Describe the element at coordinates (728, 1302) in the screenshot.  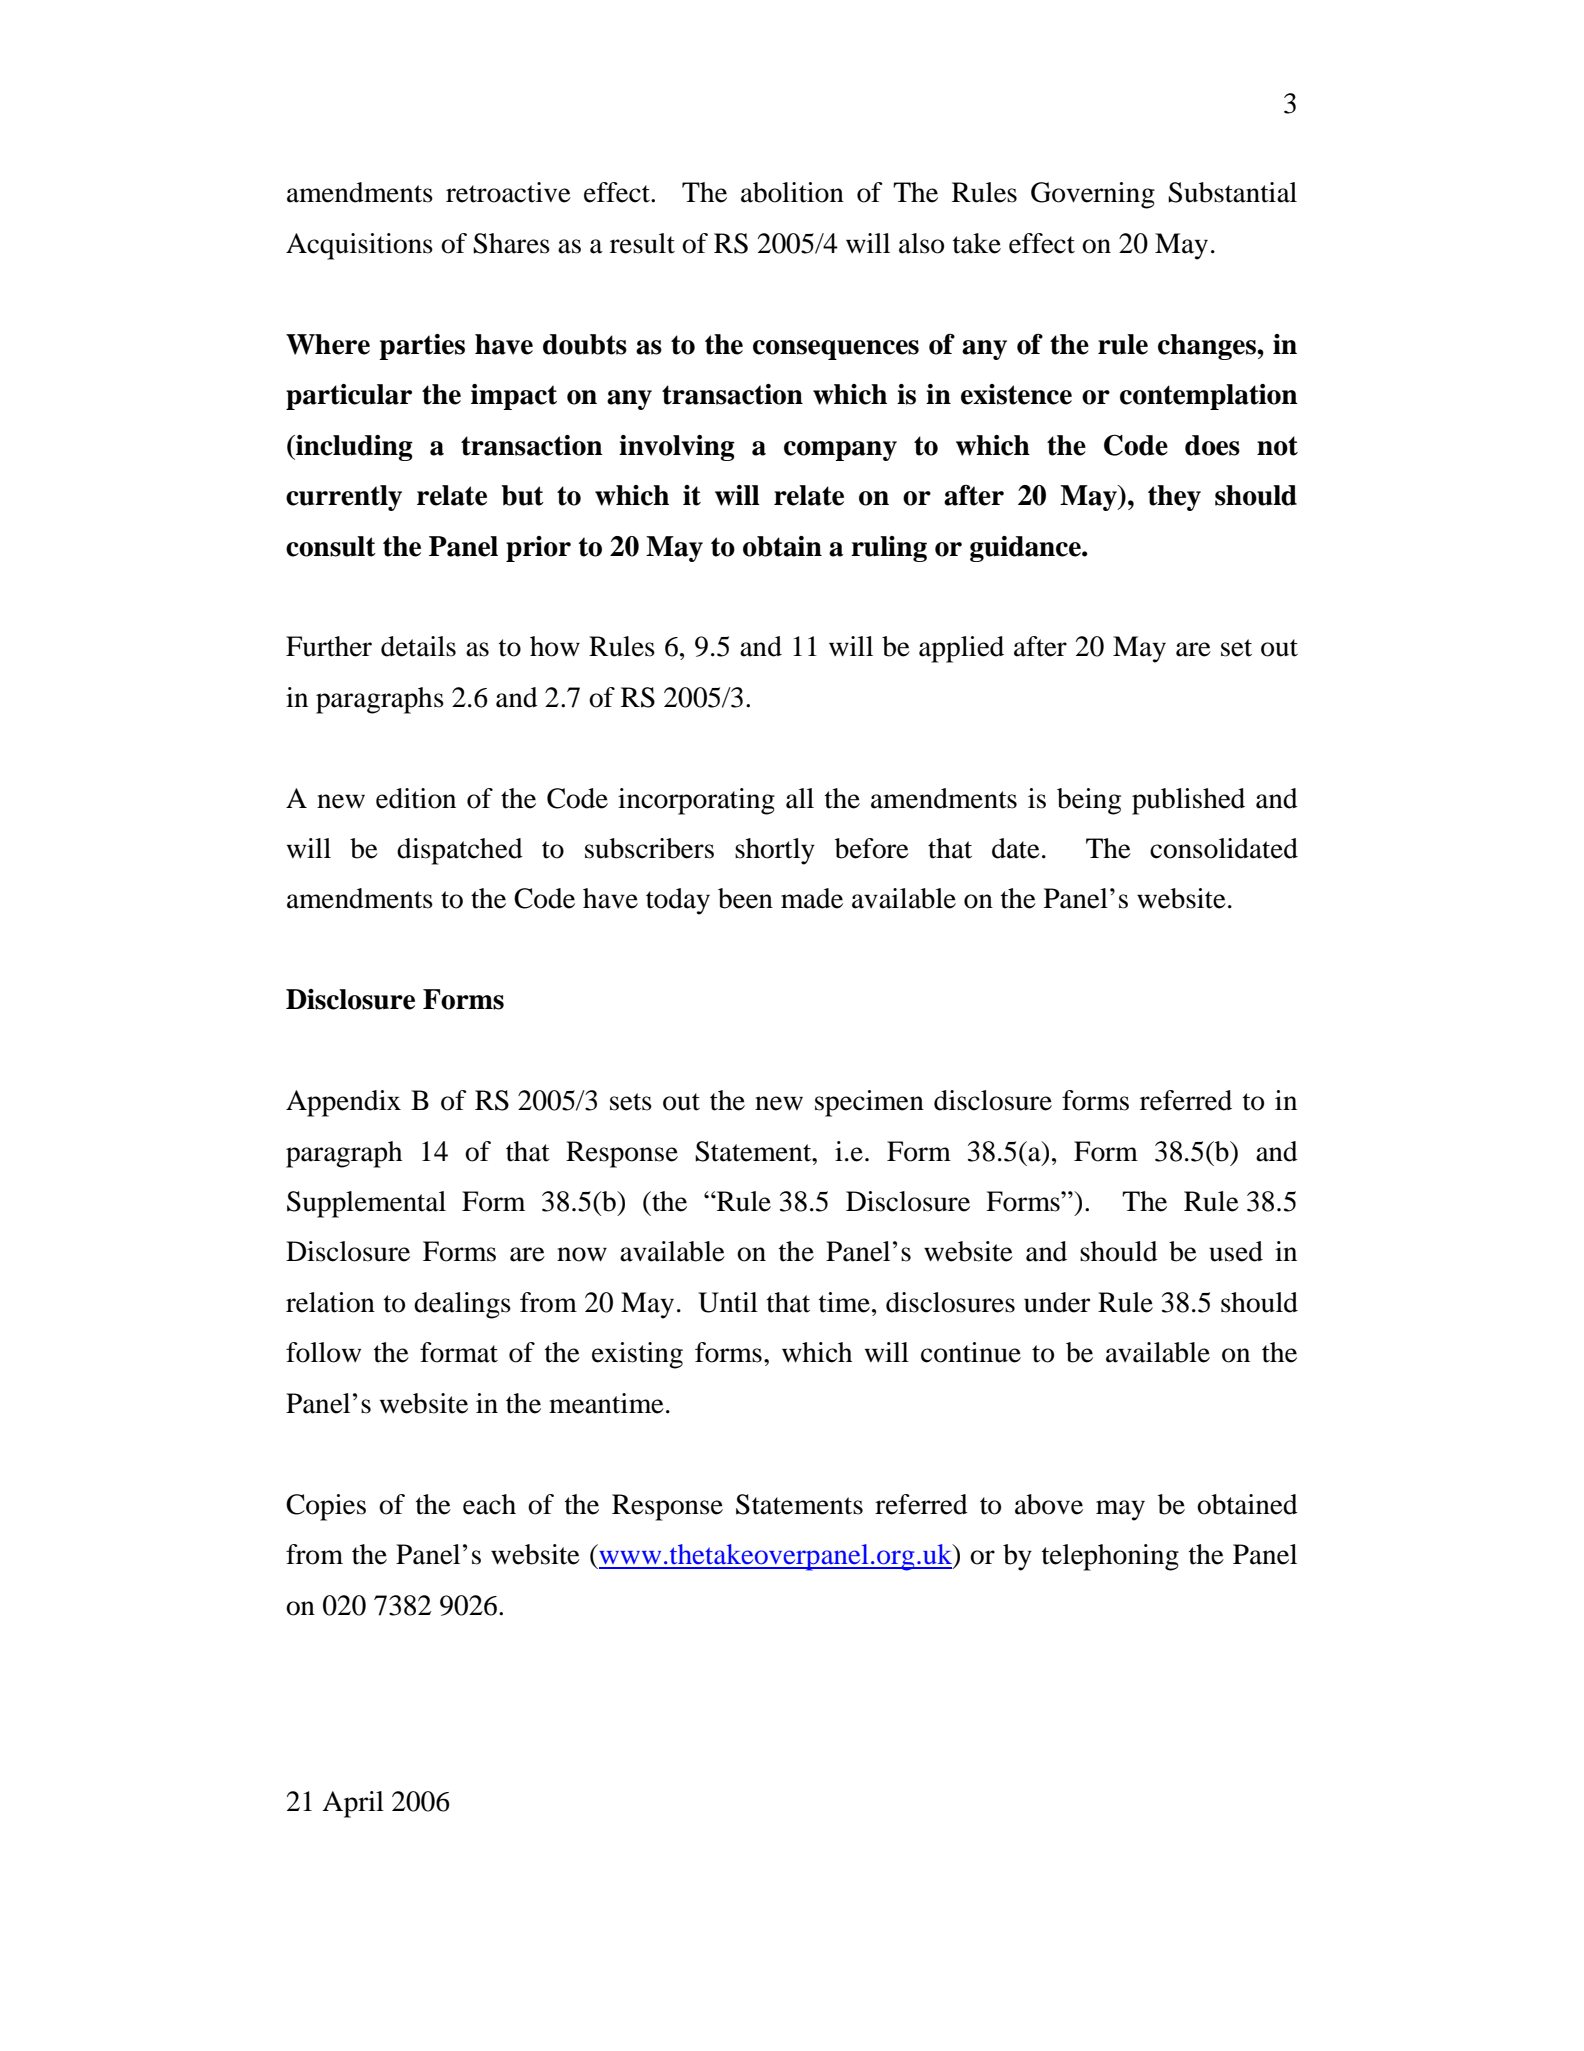
I see `Until` at that location.
